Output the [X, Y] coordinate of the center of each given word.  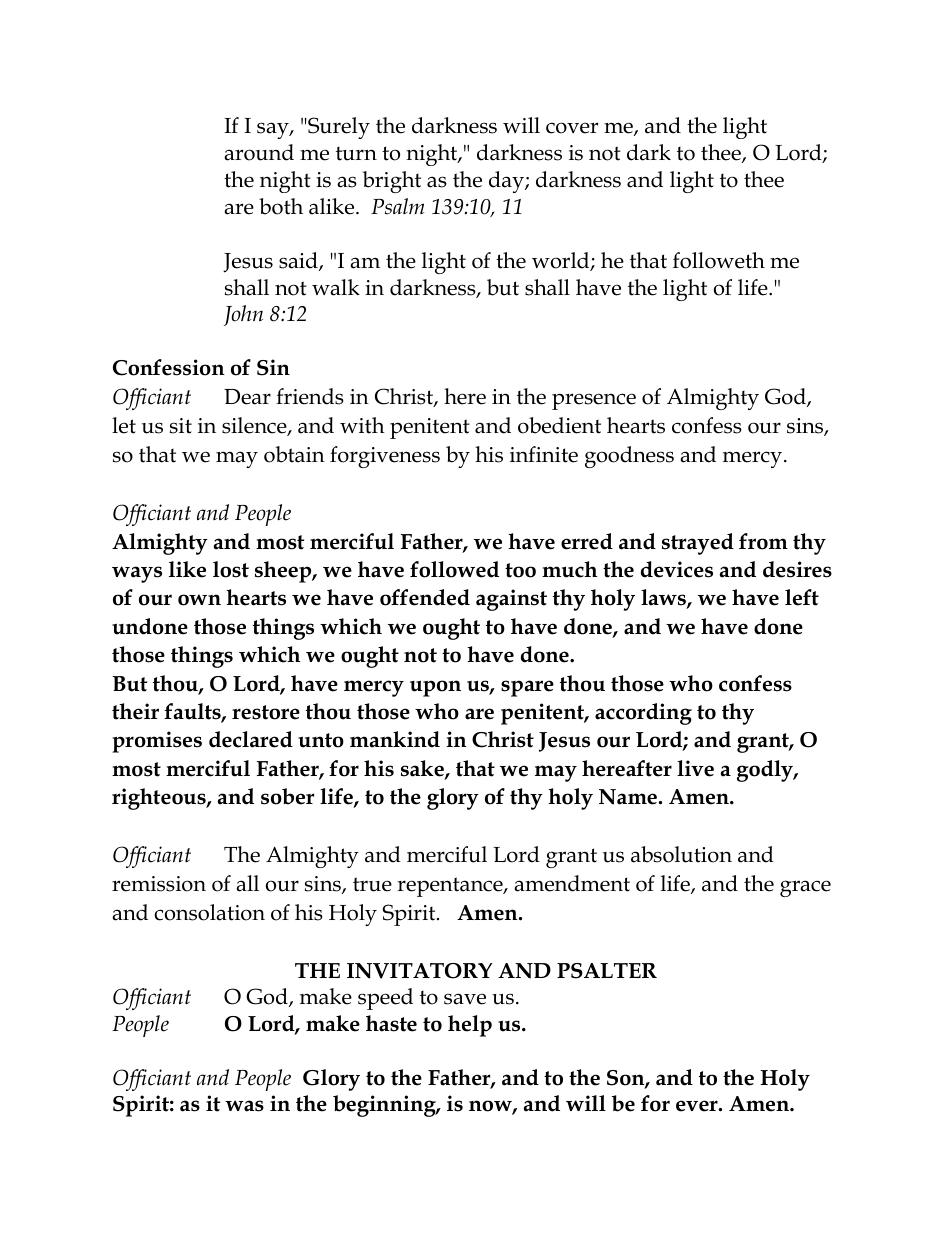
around [259, 152]
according [643, 714]
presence [594, 401]
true [372, 884]
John [243, 315]
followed [454, 569]
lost [231, 569]
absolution [681, 854]
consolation [209, 912]
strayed [698, 544]
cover [572, 128]
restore [266, 712]
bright [392, 182]
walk [336, 287]
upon [435, 688]
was [244, 1106]
